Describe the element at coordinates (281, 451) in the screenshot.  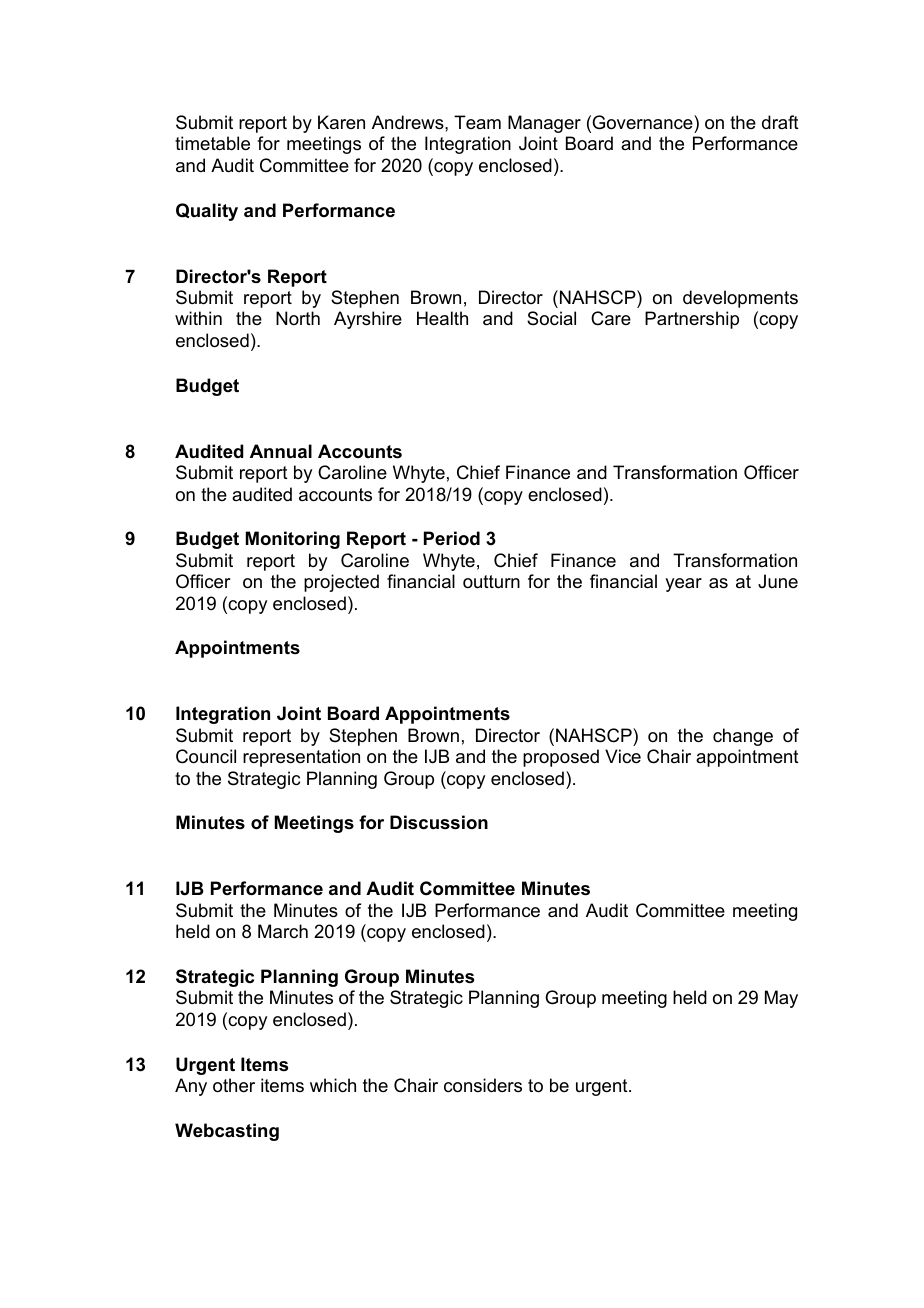
I see `Annual` at that location.
